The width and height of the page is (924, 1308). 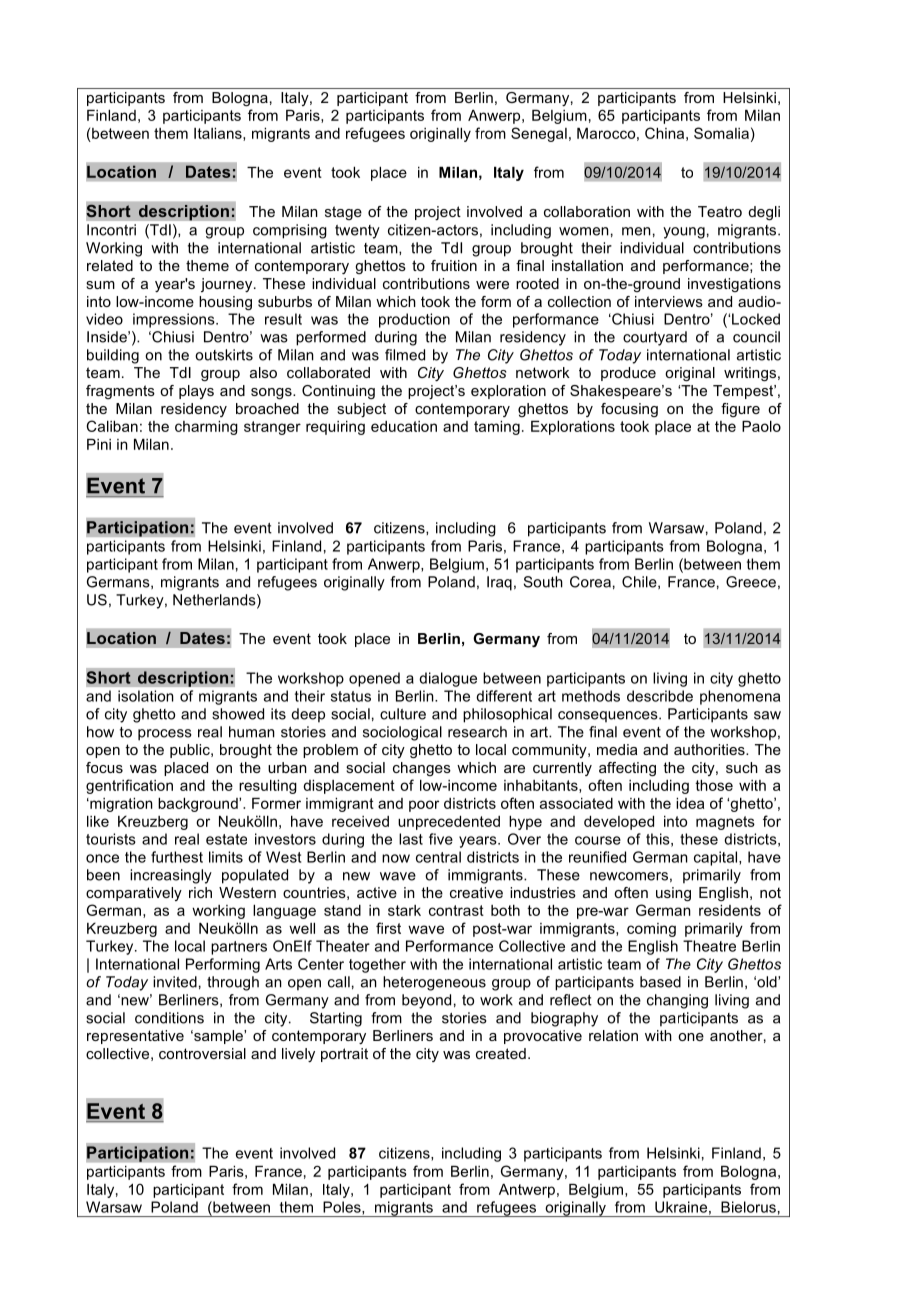 I want to click on relation, so click(x=613, y=1035).
